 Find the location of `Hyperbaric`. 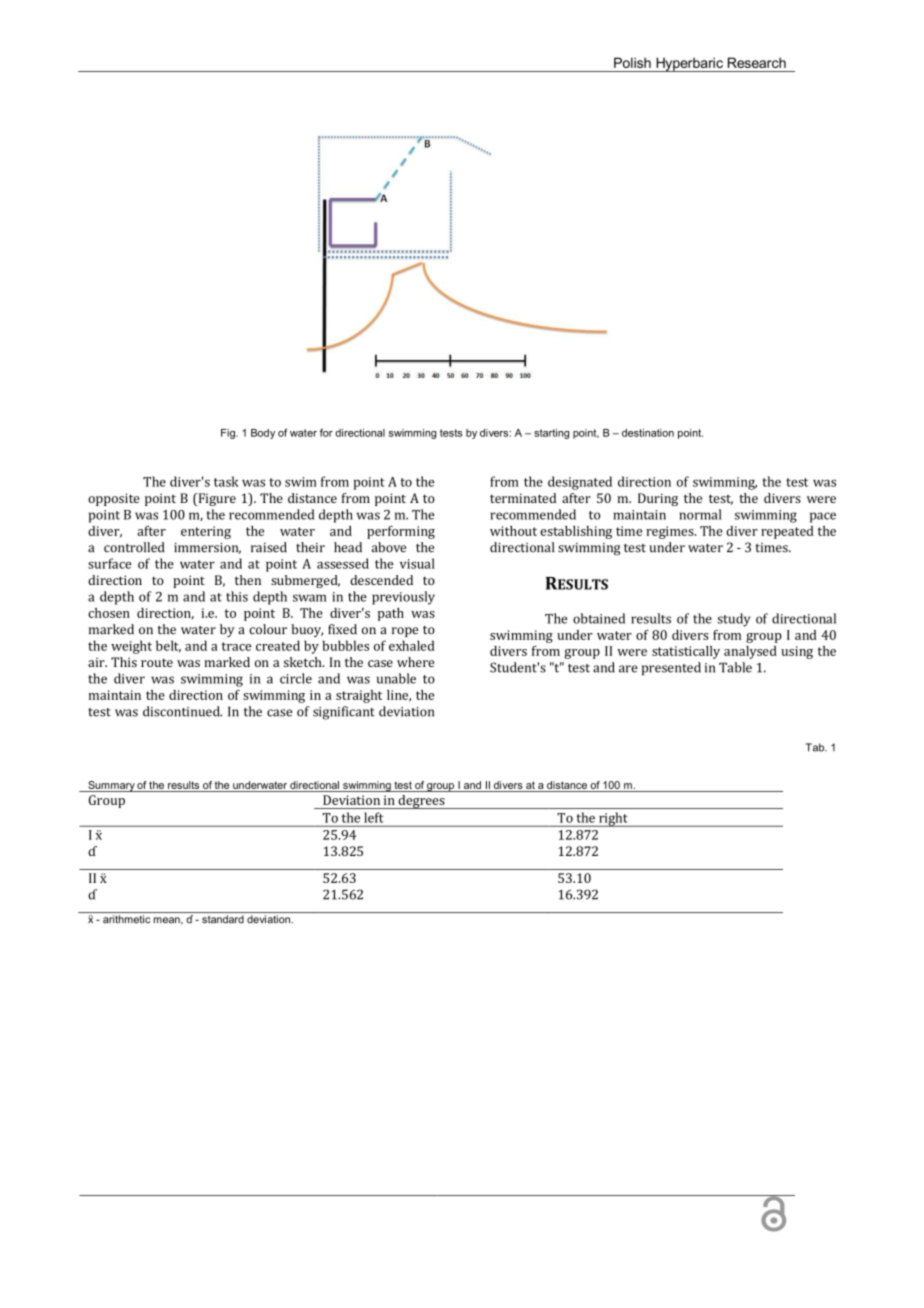

Hyperbaric is located at coordinates (689, 64).
